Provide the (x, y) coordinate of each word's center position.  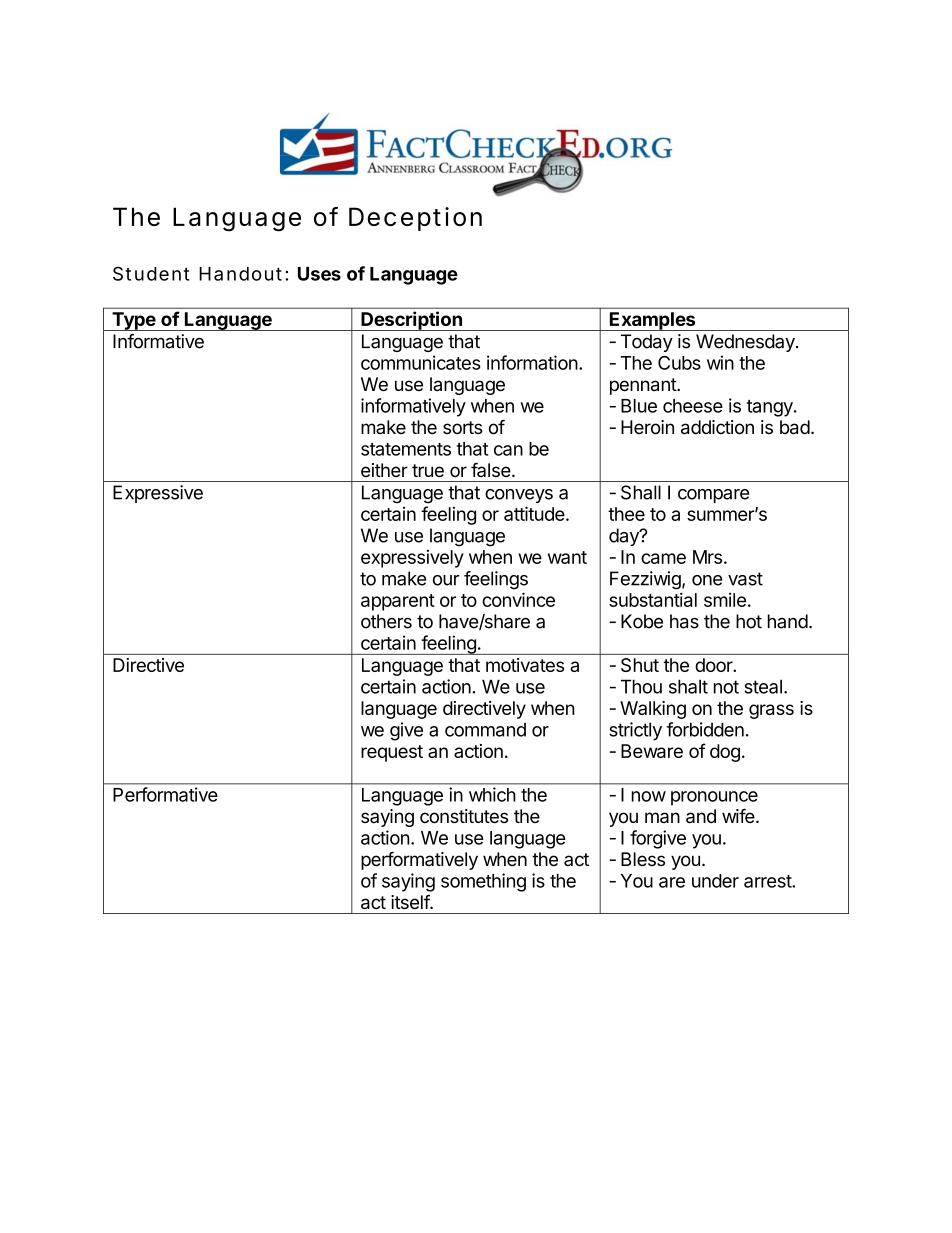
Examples (653, 321)
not (726, 687)
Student (151, 273)
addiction (717, 427)
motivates (525, 665)
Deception (415, 219)
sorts (463, 427)
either (384, 470)
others (386, 621)
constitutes (464, 816)
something (483, 882)
